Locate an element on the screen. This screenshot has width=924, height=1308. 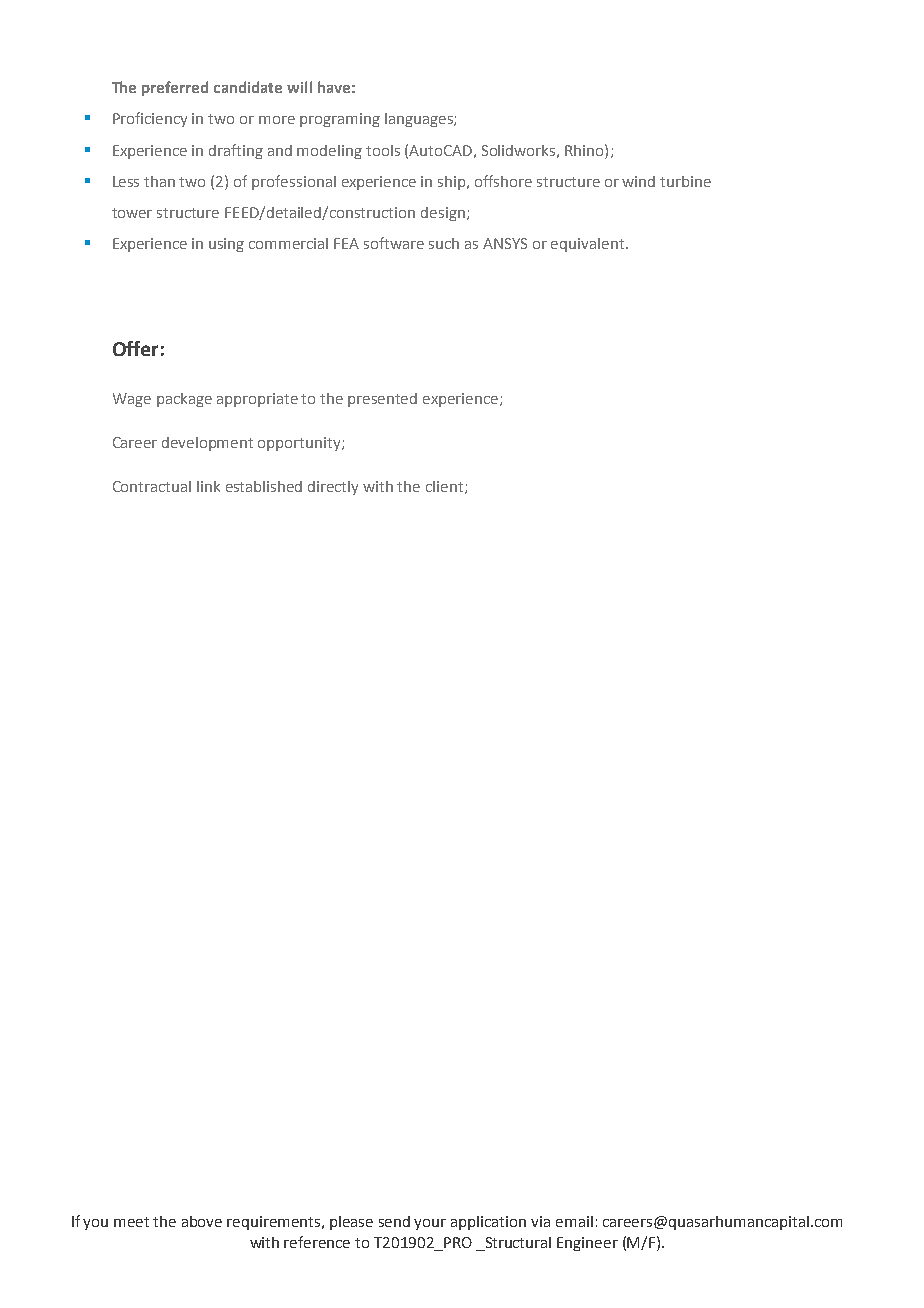
link is located at coordinates (208, 486).
